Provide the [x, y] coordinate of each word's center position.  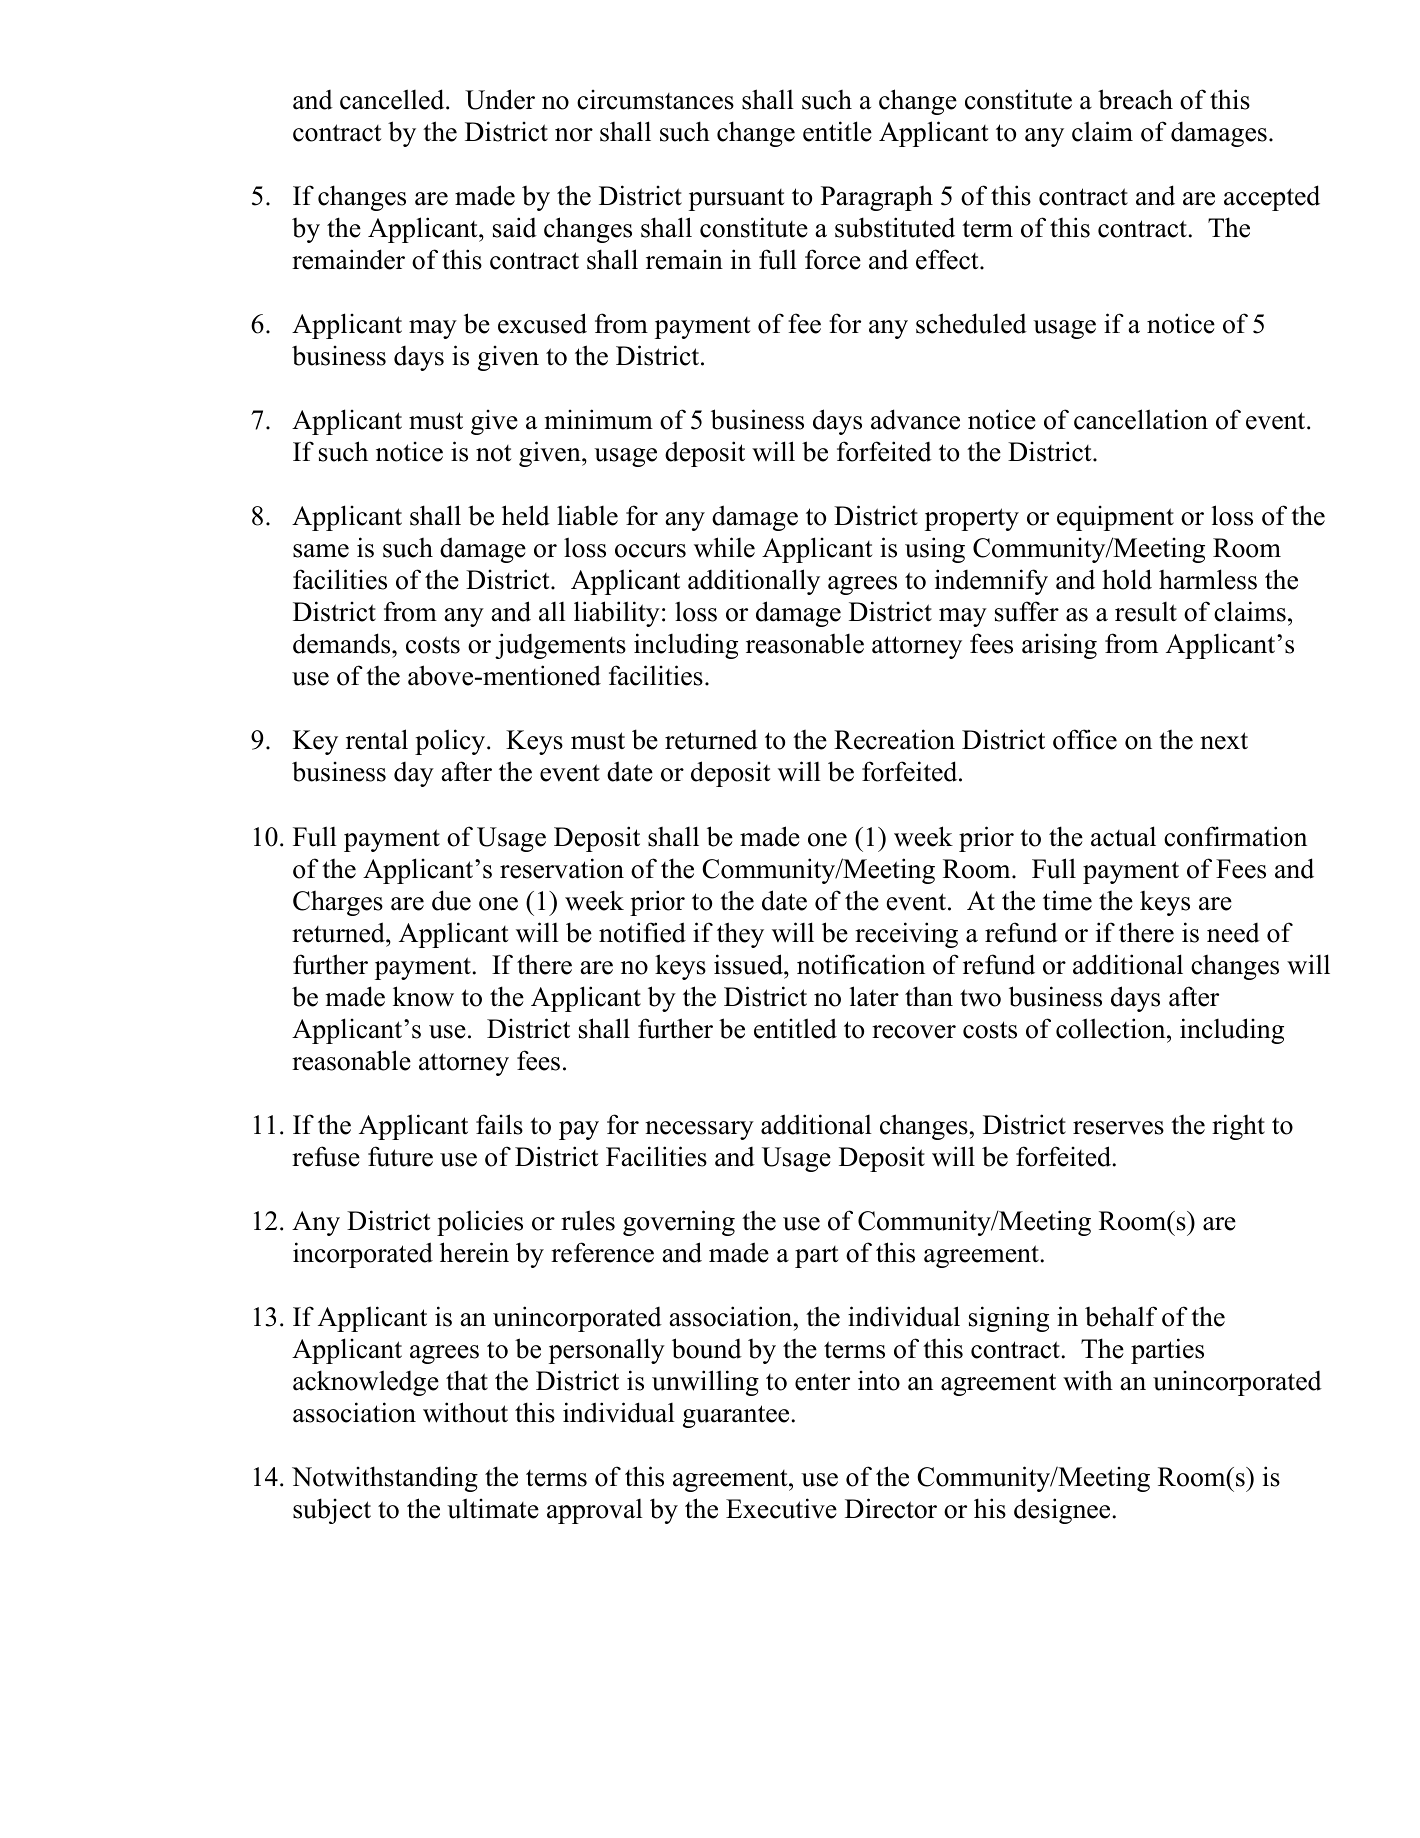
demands [343, 643]
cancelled [393, 99]
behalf [1121, 1316]
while [724, 547]
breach [1135, 99]
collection [1112, 1028]
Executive [781, 1508]
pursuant [737, 200]
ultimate [493, 1508]
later [874, 996]
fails [499, 1124]
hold [1127, 579]
